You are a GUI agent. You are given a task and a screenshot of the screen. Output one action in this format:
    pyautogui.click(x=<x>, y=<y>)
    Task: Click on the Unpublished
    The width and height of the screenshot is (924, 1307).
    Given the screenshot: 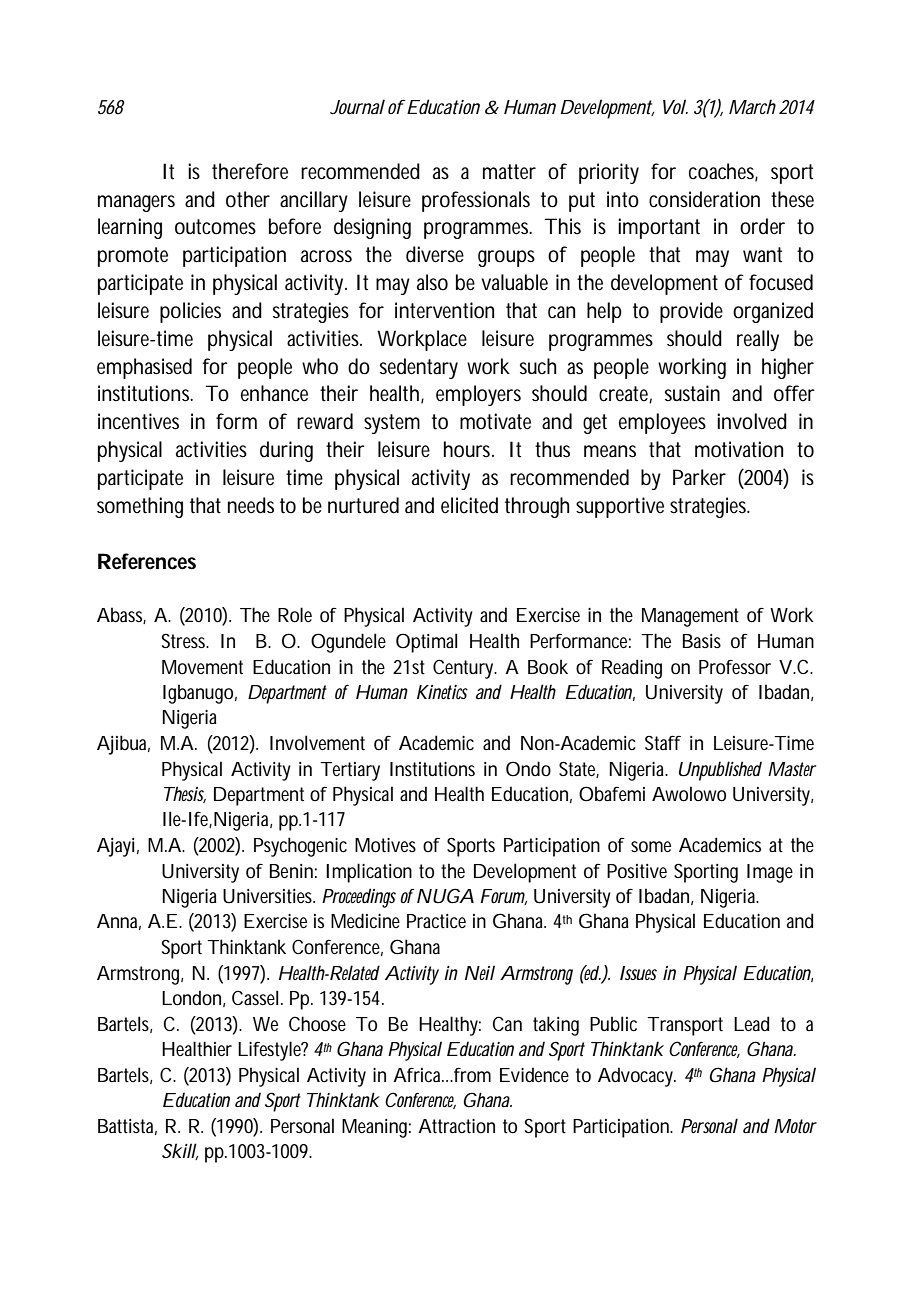 What is the action you would take?
    pyautogui.click(x=720, y=771)
